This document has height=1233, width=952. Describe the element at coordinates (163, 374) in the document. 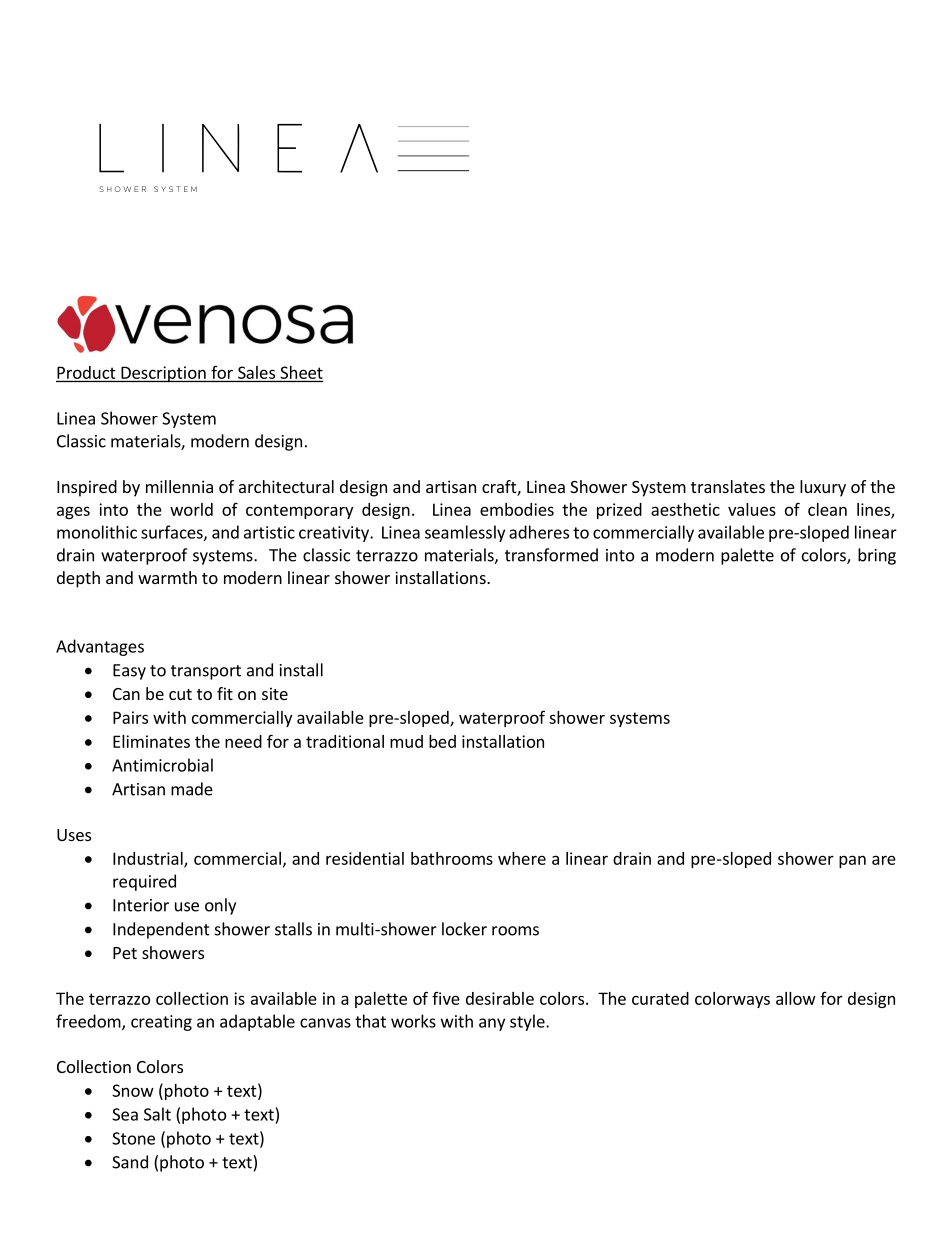

I see `Description` at that location.
